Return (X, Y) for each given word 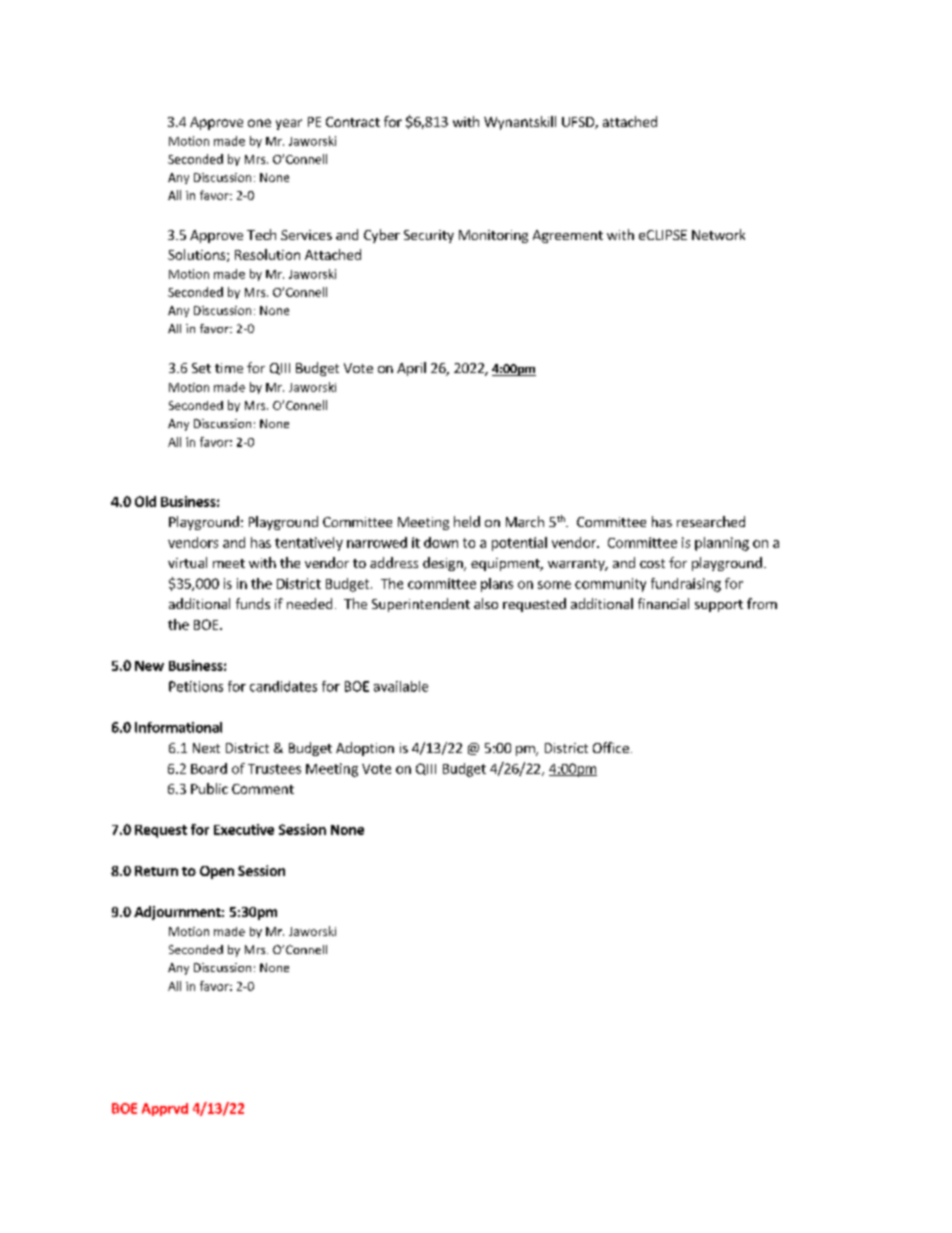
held (467, 521)
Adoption (365, 749)
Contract (353, 122)
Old (145, 501)
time (229, 368)
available (401, 686)
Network (718, 234)
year (289, 124)
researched (711, 521)
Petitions (196, 686)
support (719, 606)
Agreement (568, 236)
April (411, 369)
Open (217, 872)
